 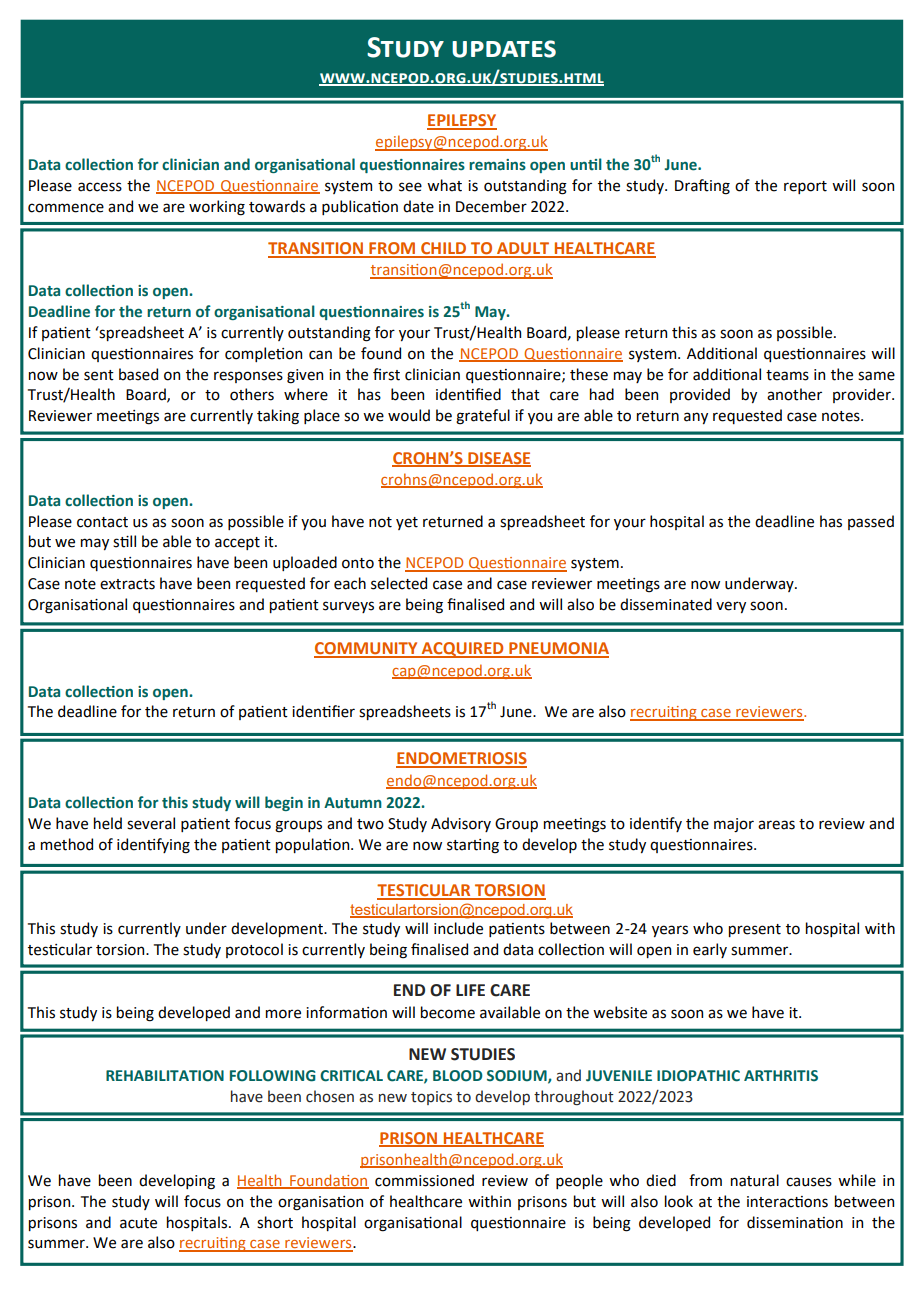 I want to click on starting, so click(x=473, y=846).
